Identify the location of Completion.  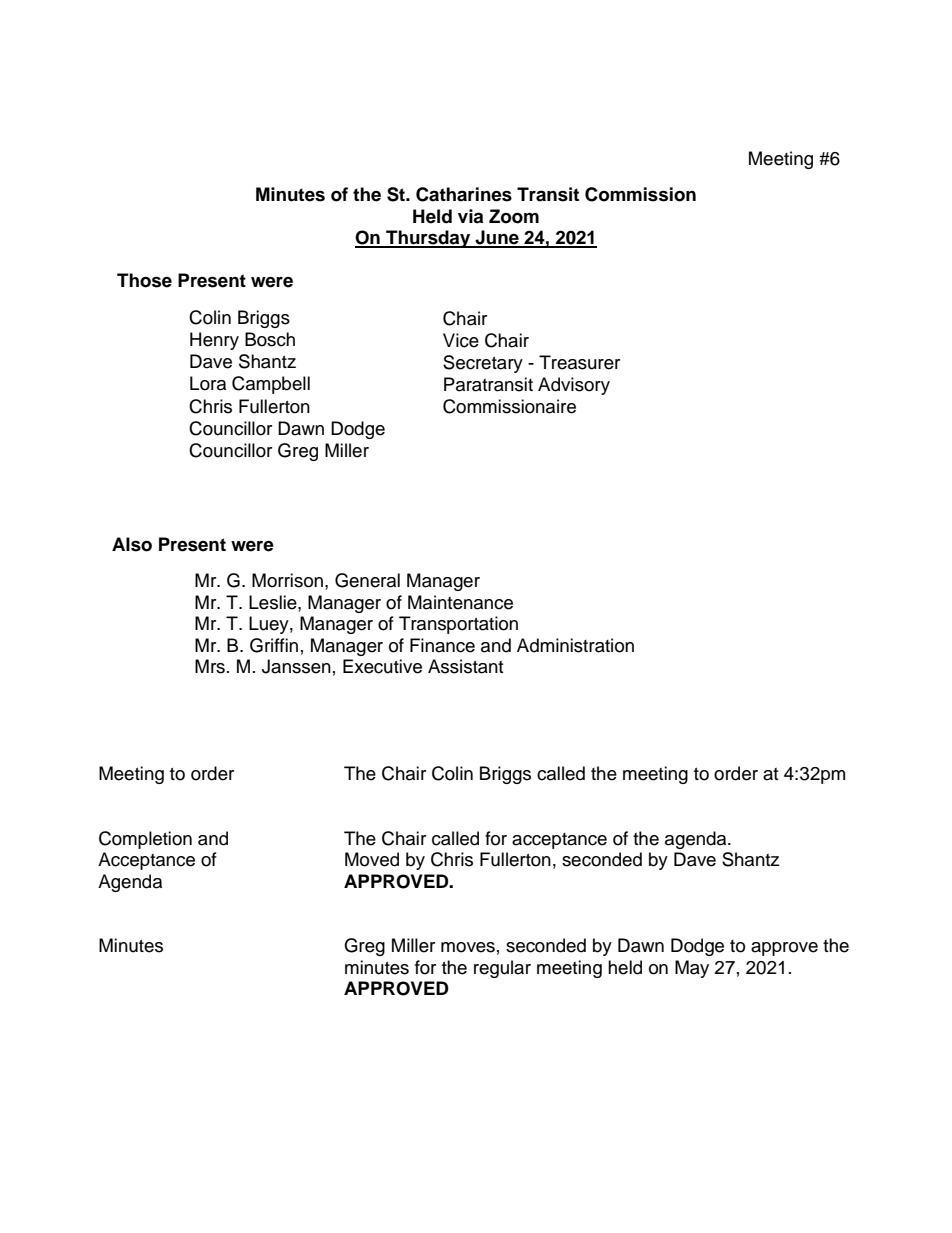
(145, 840).
